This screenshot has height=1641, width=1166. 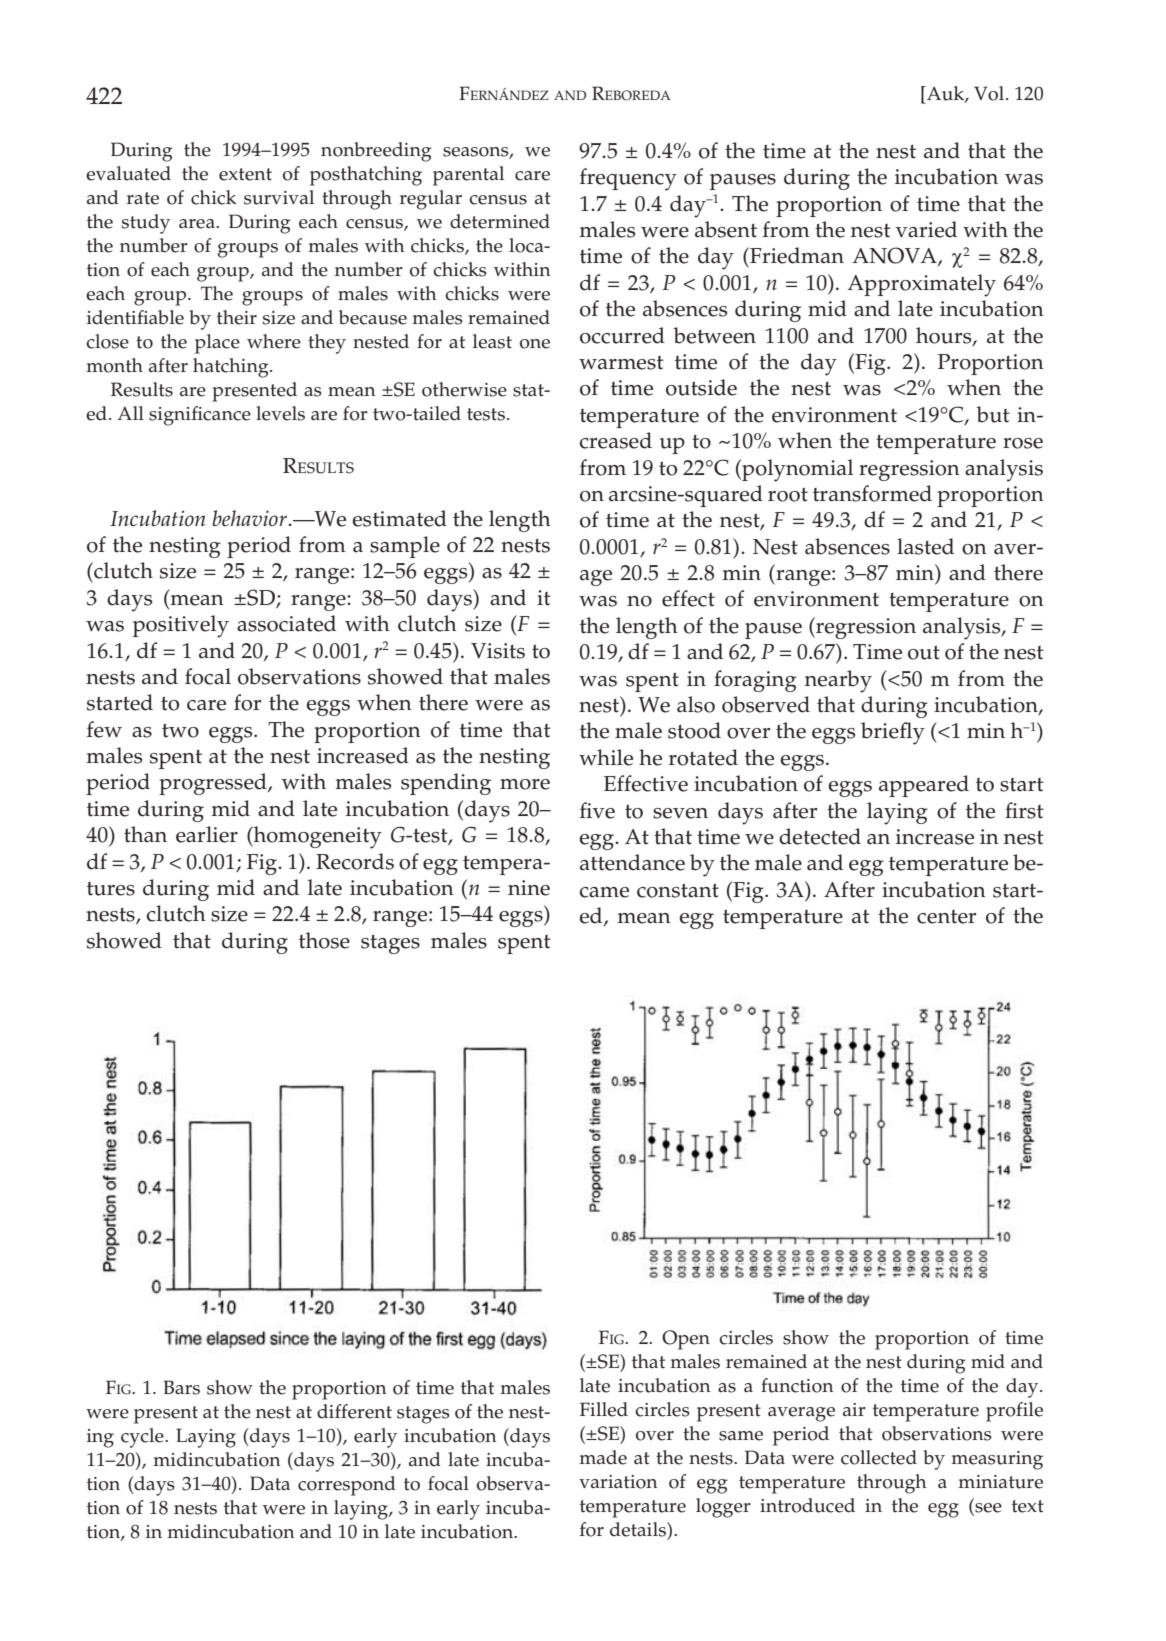 I want to click on nine, so click(x=529, y=888).
